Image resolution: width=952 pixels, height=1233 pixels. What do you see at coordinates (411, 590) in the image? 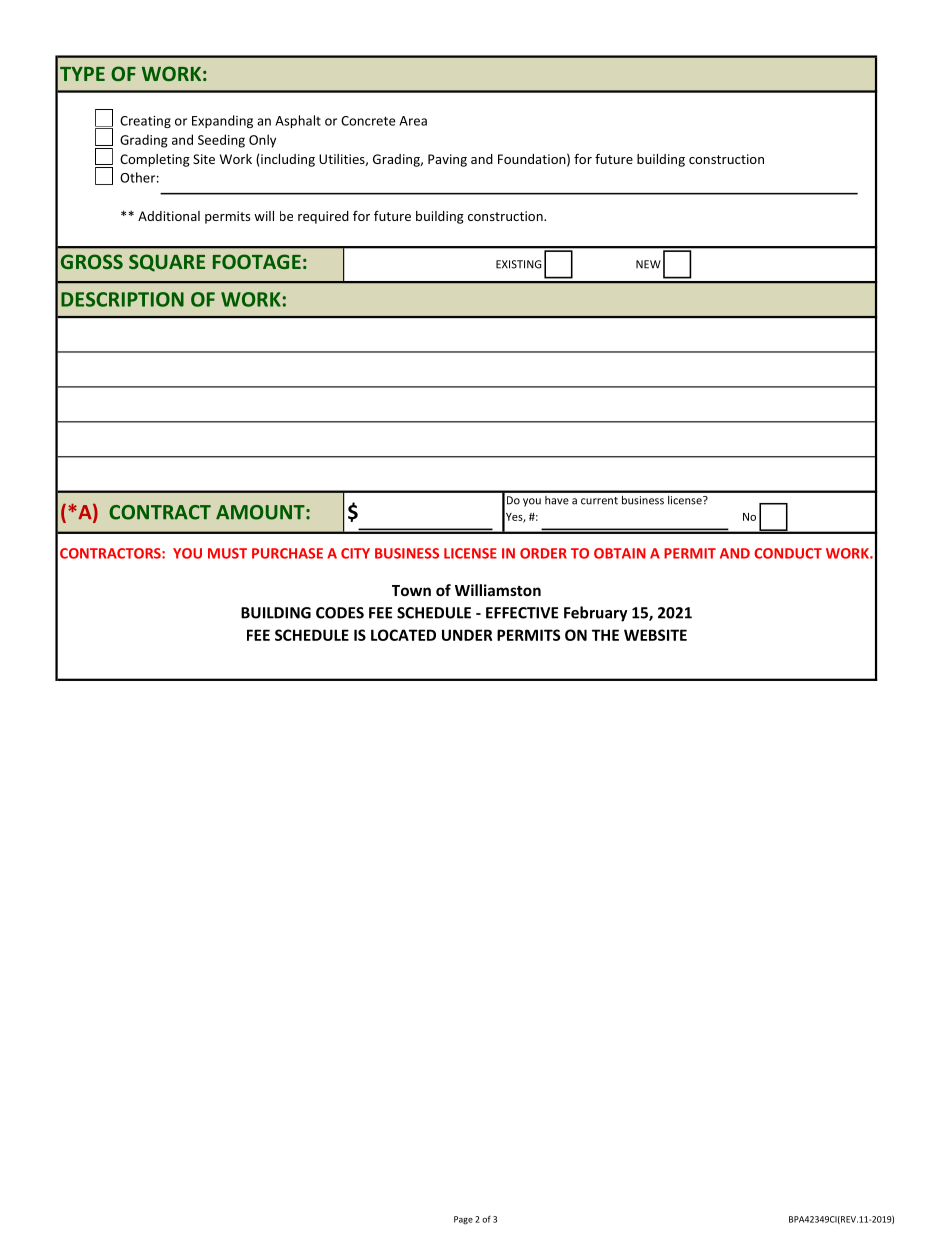
I see `Town` at bounding box center [411, 590].
